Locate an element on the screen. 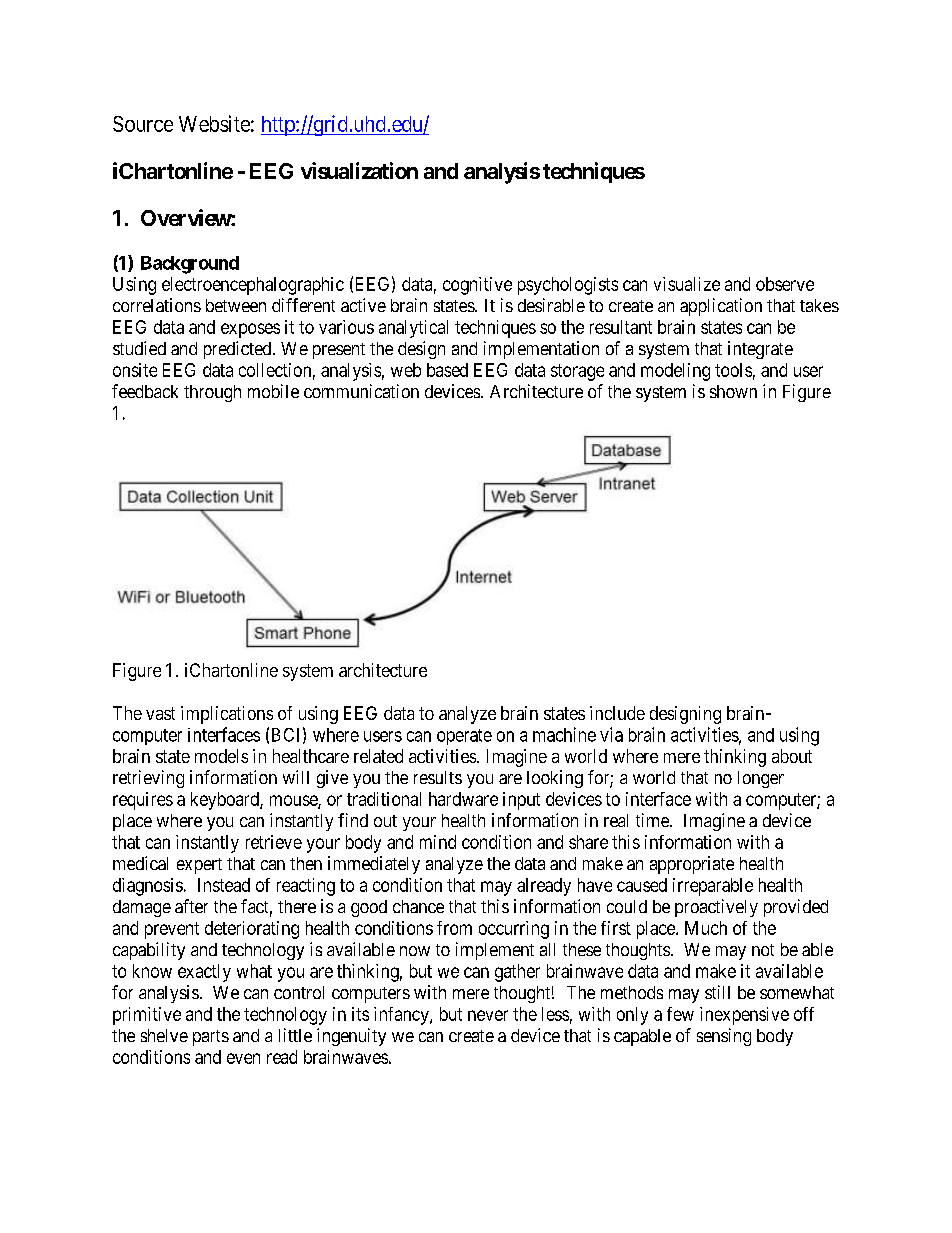 The height and width of the screenshot is (1233, 952). parts is located at coordinates (211, 1038).
